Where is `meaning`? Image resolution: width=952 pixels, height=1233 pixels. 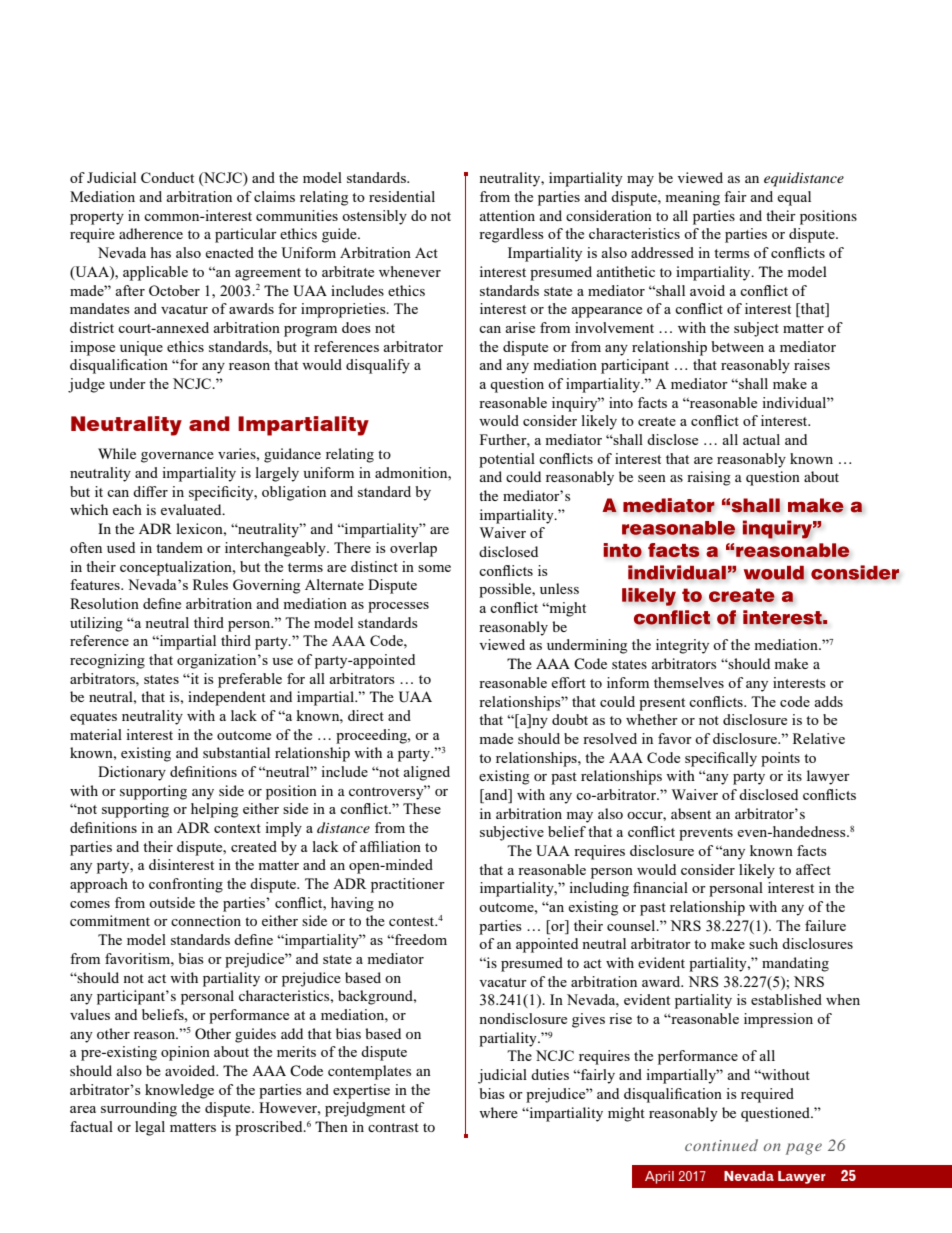 meaning is located at coordinates (692, 198).
